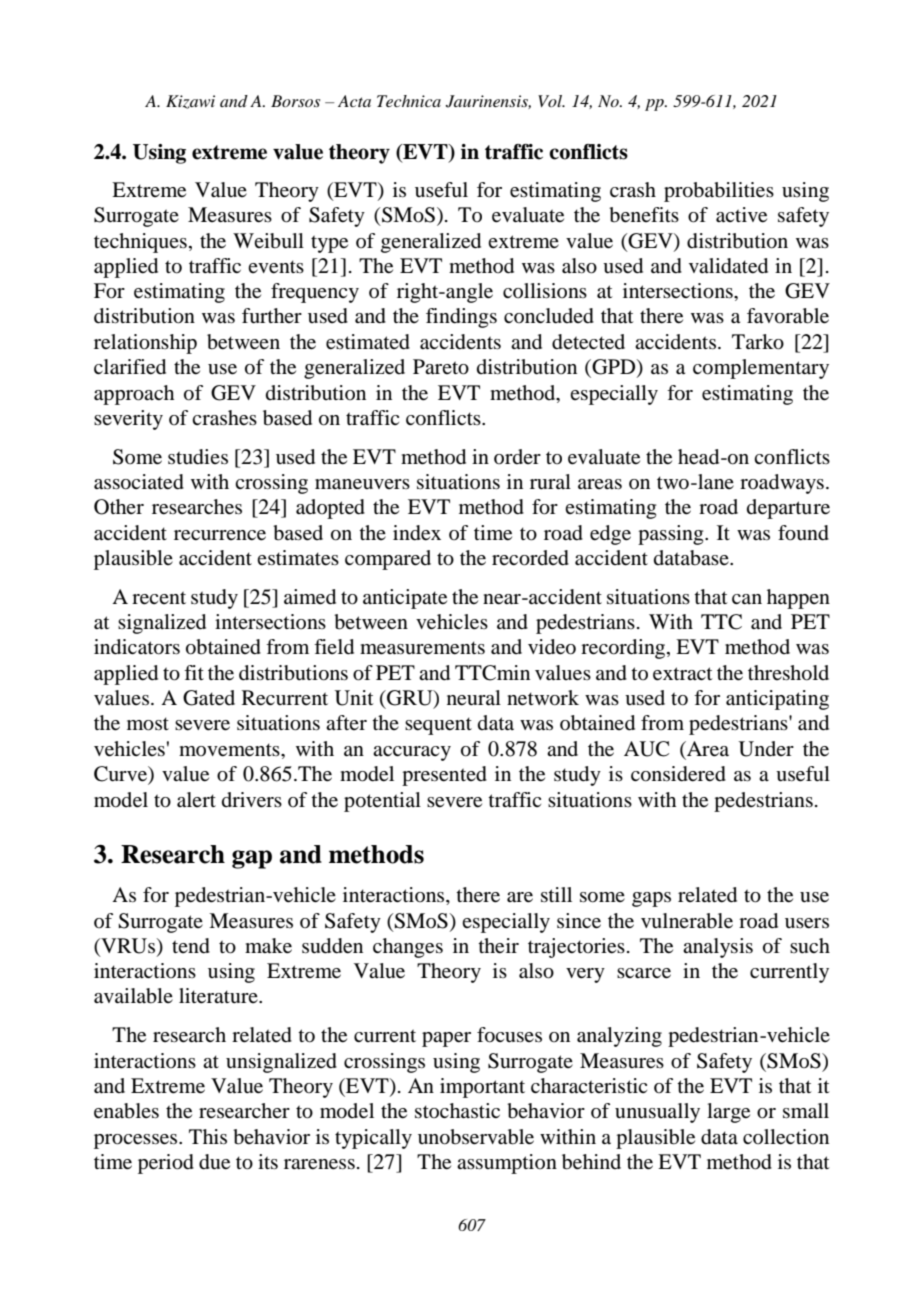 The height and width of the screenshot is (1313, 924). I want to click on their, so click(498, 946).
